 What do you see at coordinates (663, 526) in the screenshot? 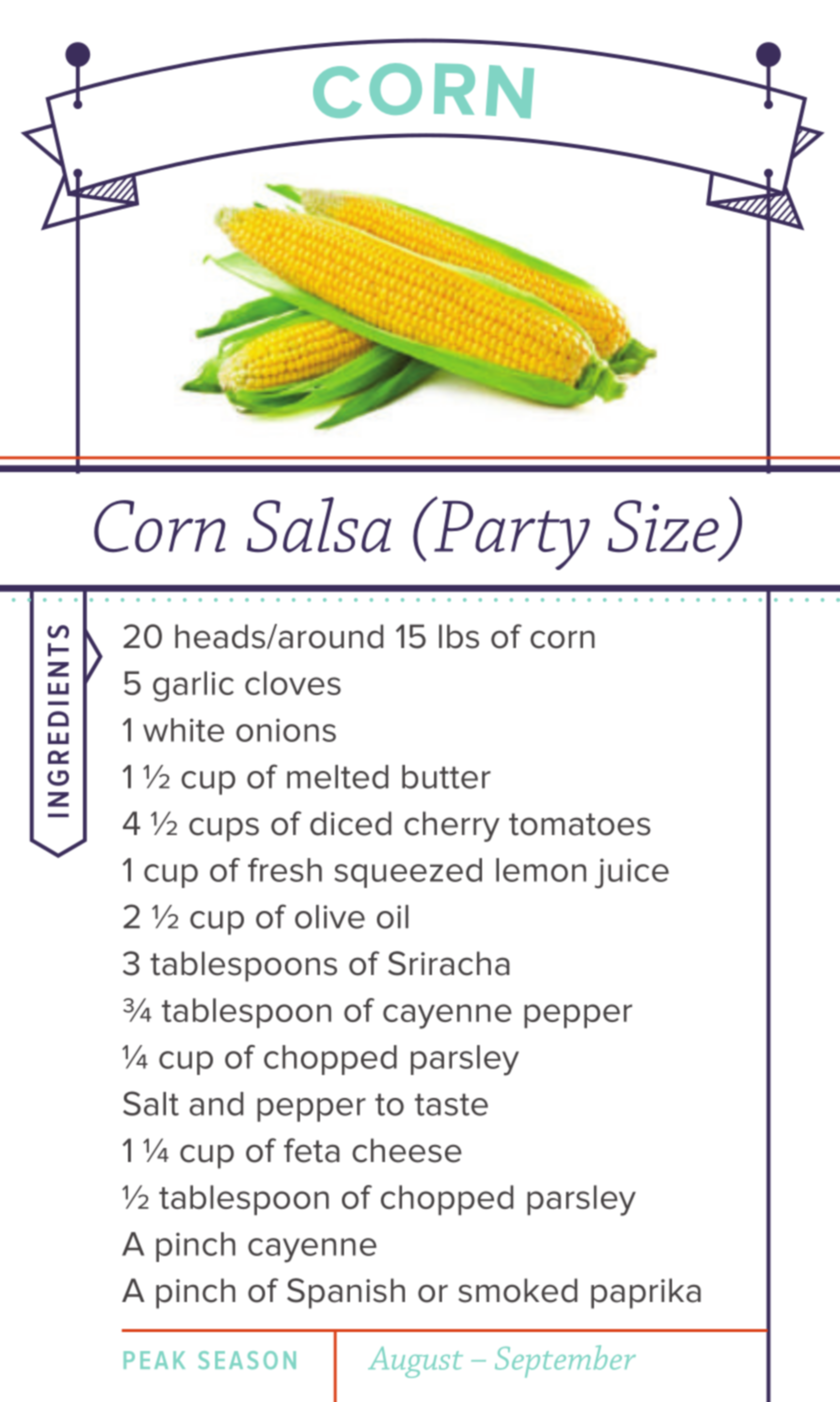
I see `Size` at bounding box center [663, 526].
